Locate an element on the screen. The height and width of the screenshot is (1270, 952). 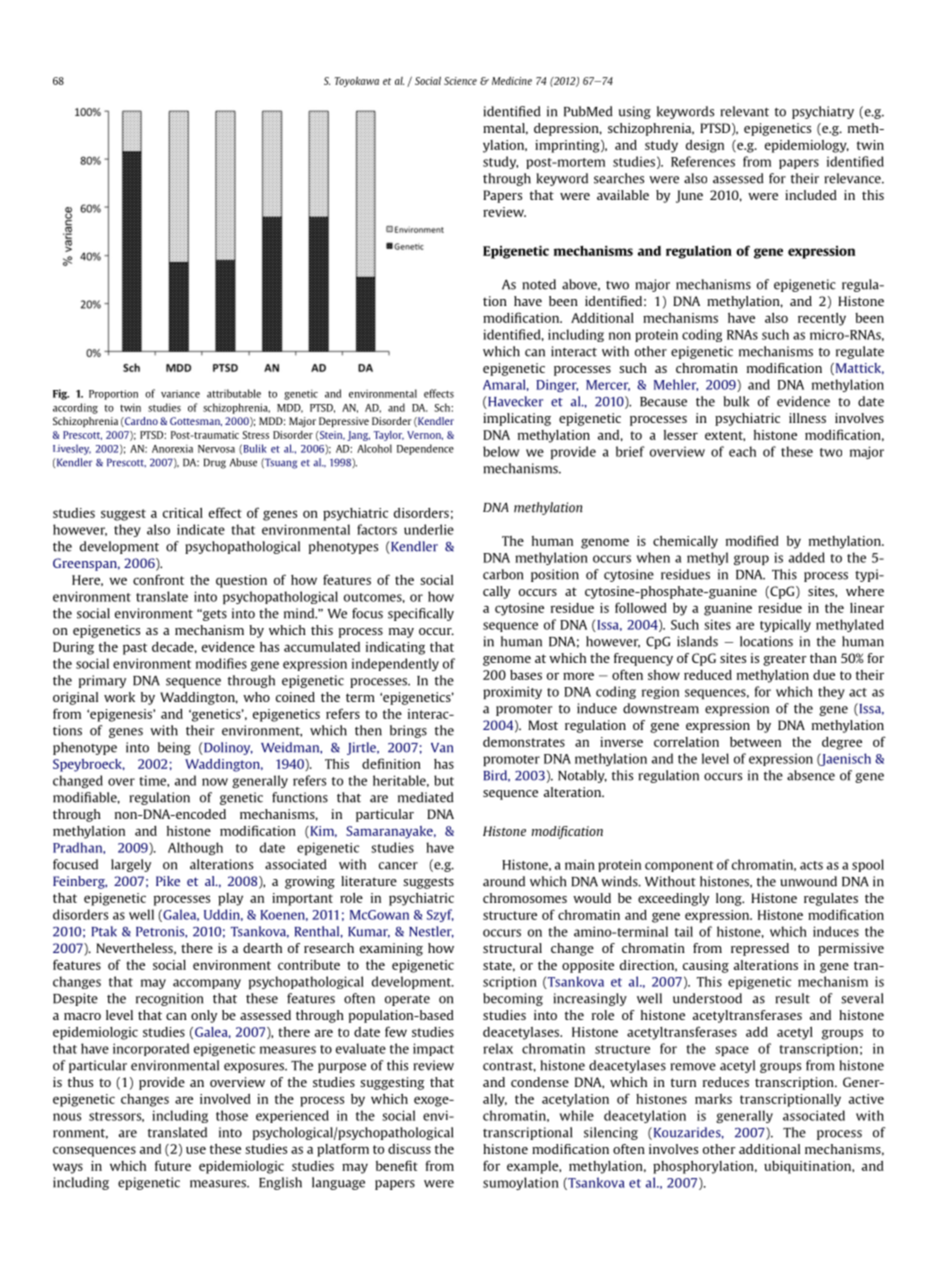
unwound is located at coordinates (808, 881).
